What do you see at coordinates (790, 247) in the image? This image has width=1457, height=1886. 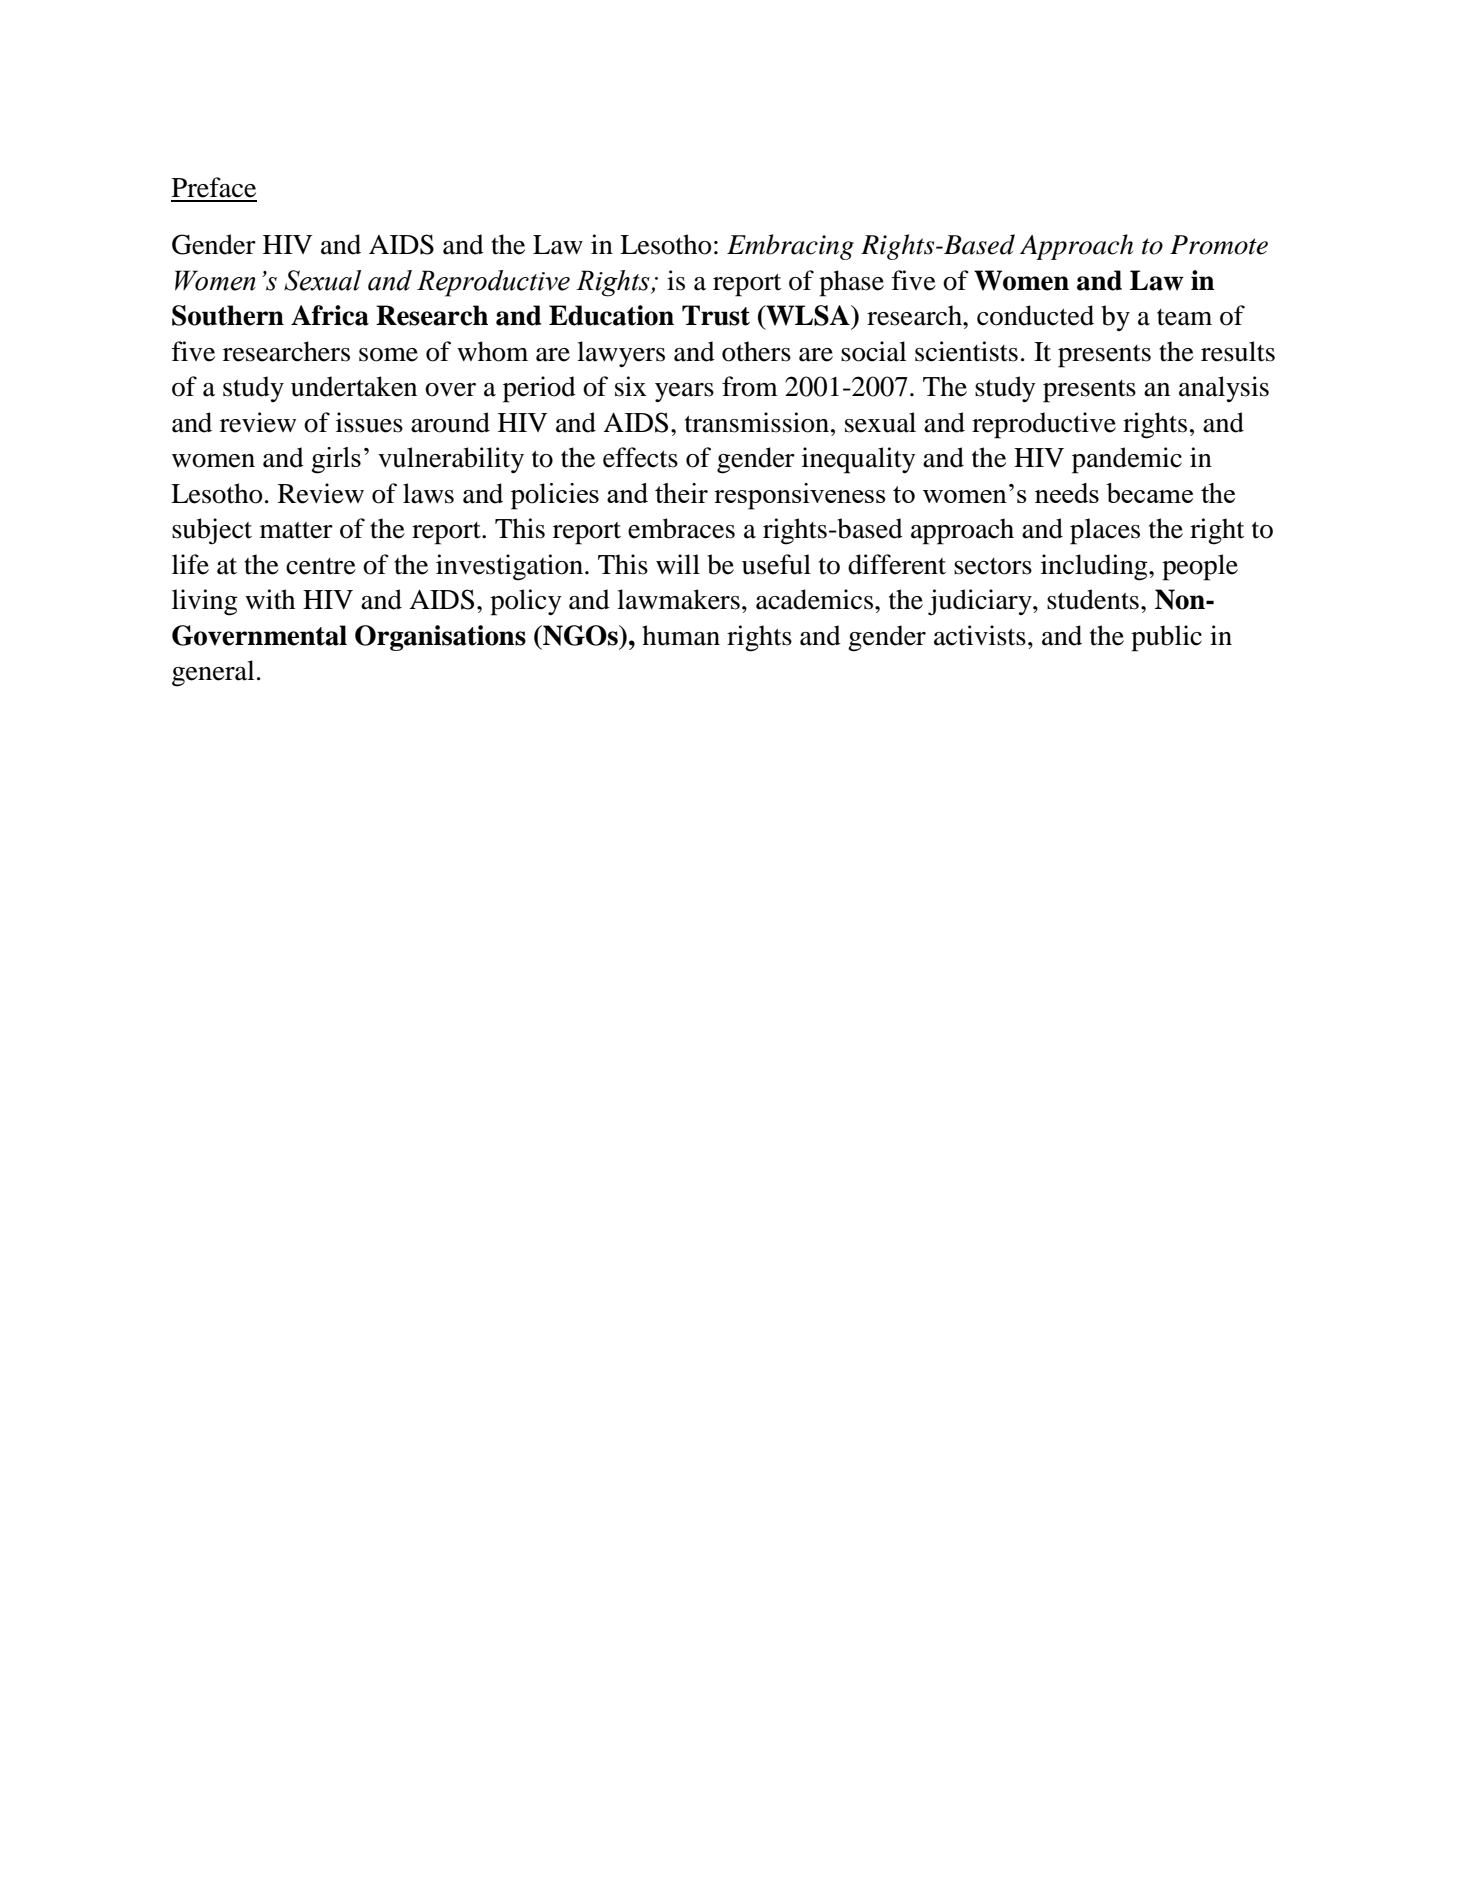 I see `Embracing` at bounding box center [790, 247].
